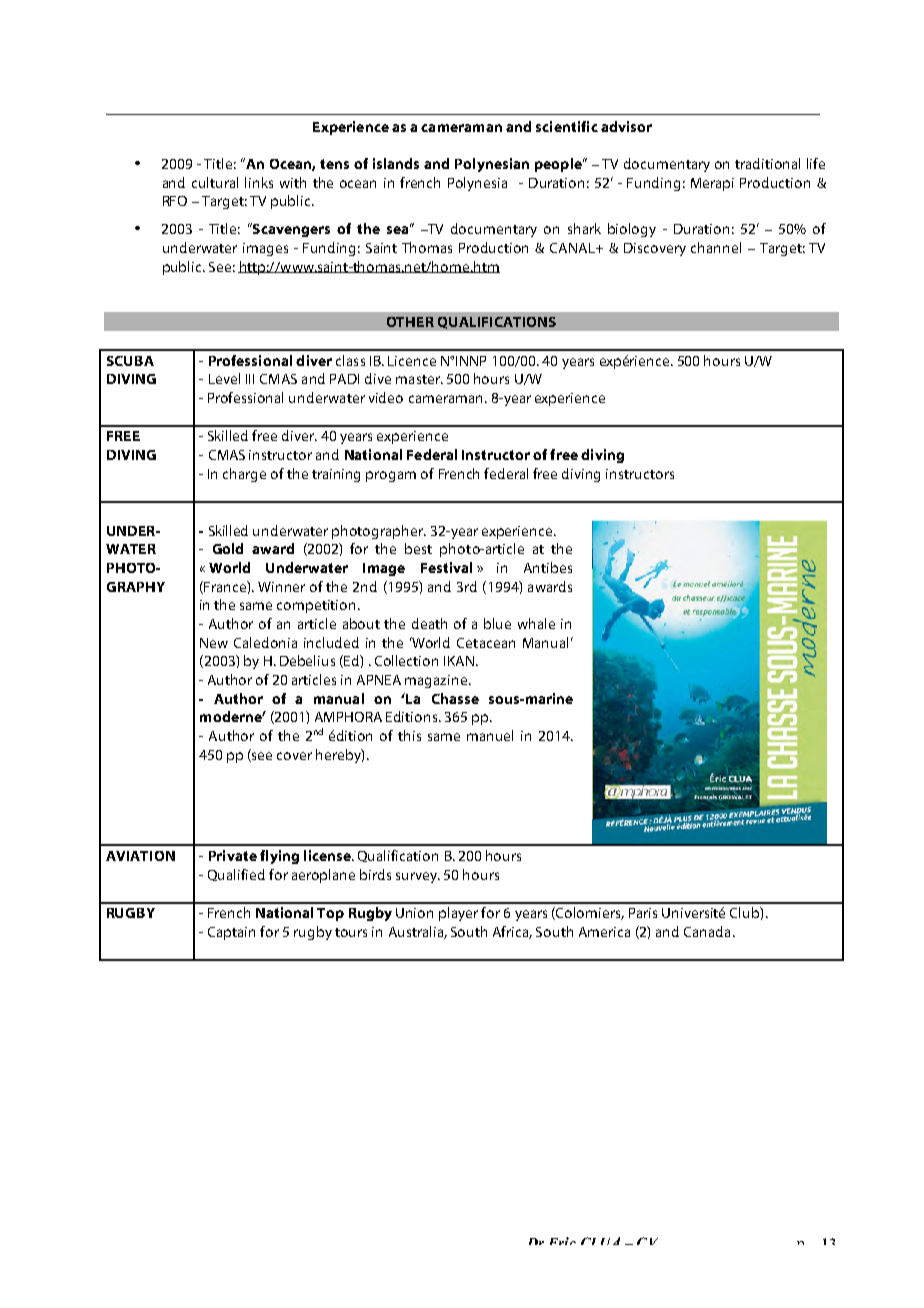  What do you see at coordinates (215, 182) in the screenshot?
I see `cultural` at bounding box center [215, 182].
